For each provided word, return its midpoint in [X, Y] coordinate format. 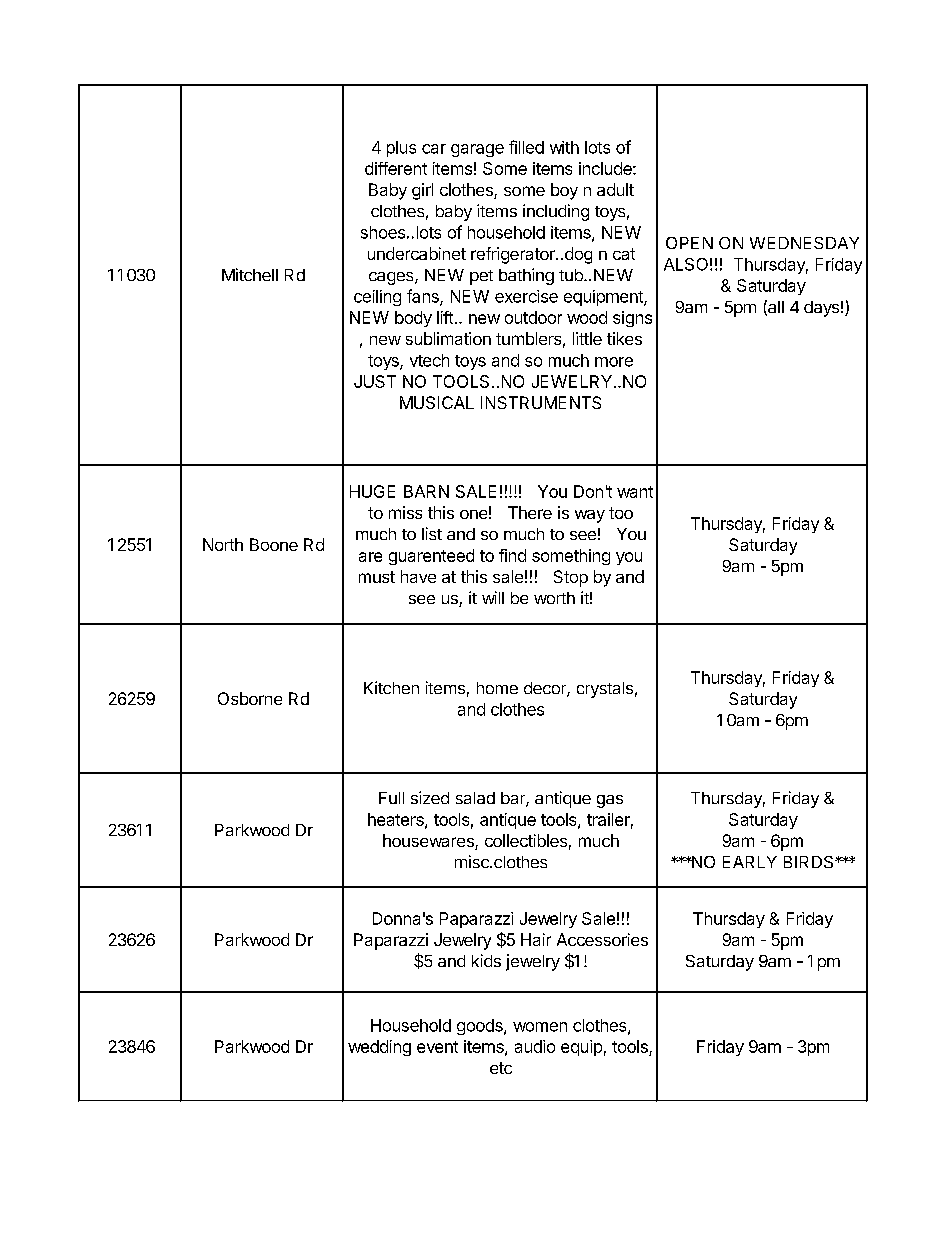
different [396, 168]
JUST [375, 381]
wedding [379, 1048]
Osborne [250, 698]
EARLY [750, 862]
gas [610, 801]
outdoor [533, 317]
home [497, 688]
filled [526, 147]
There [530, 512]
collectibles [526, 840]
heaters [397, 820]
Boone [274, 544]
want [635, 492]
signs [632, 319]
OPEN [689, 243]
